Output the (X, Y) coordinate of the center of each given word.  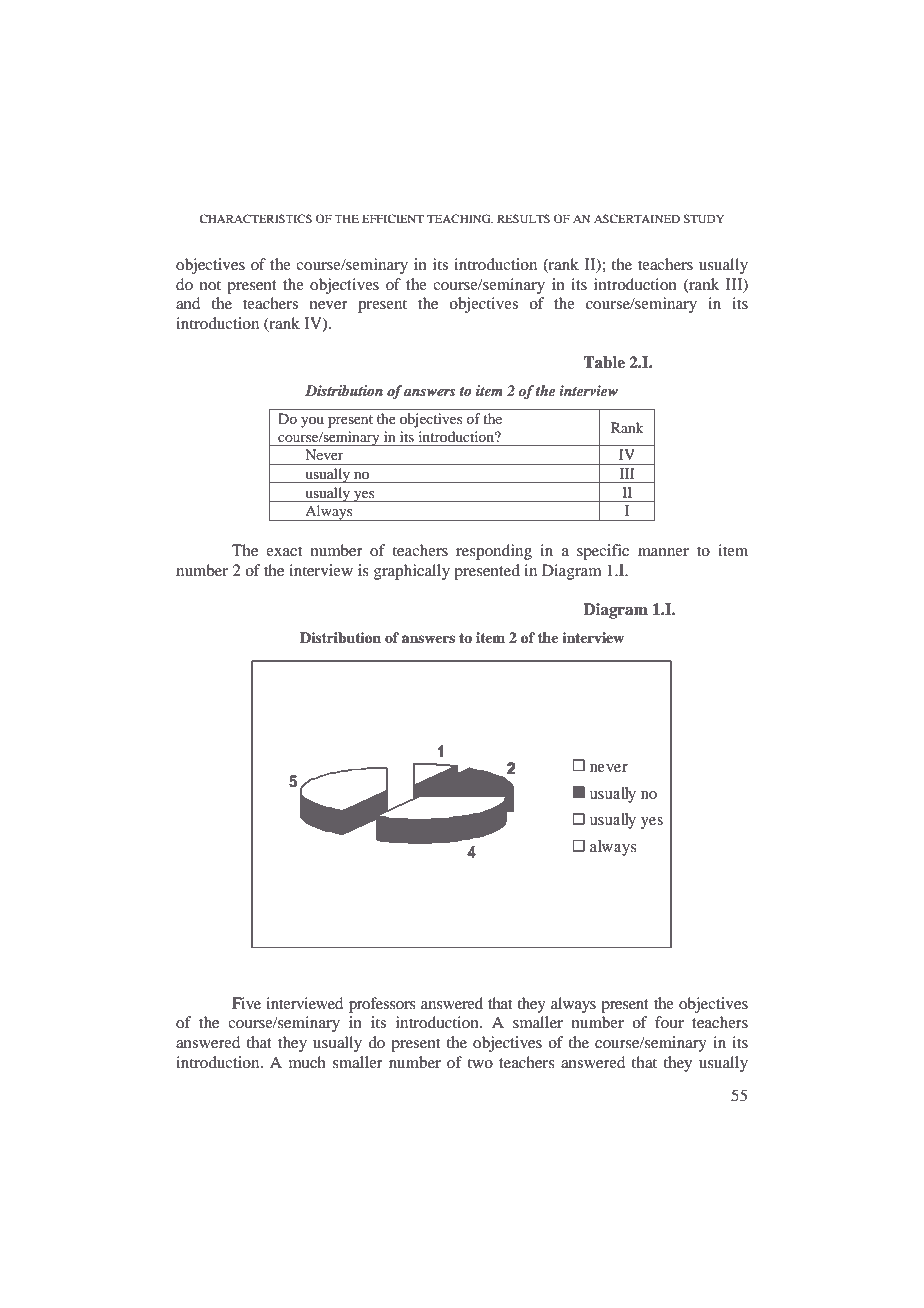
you (312, 422)
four (669, 1022)
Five (246, 1003)
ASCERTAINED (637, 218)
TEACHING (460, 218)
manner (663, 552)
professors (382, 1005)
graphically (412, 572)
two (480, 1063)
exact (284, 551)
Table (604, 362)
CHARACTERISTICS (256, 218)
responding (494, 552)
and (188, 303)
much (307, 1062)
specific (603, 552)
